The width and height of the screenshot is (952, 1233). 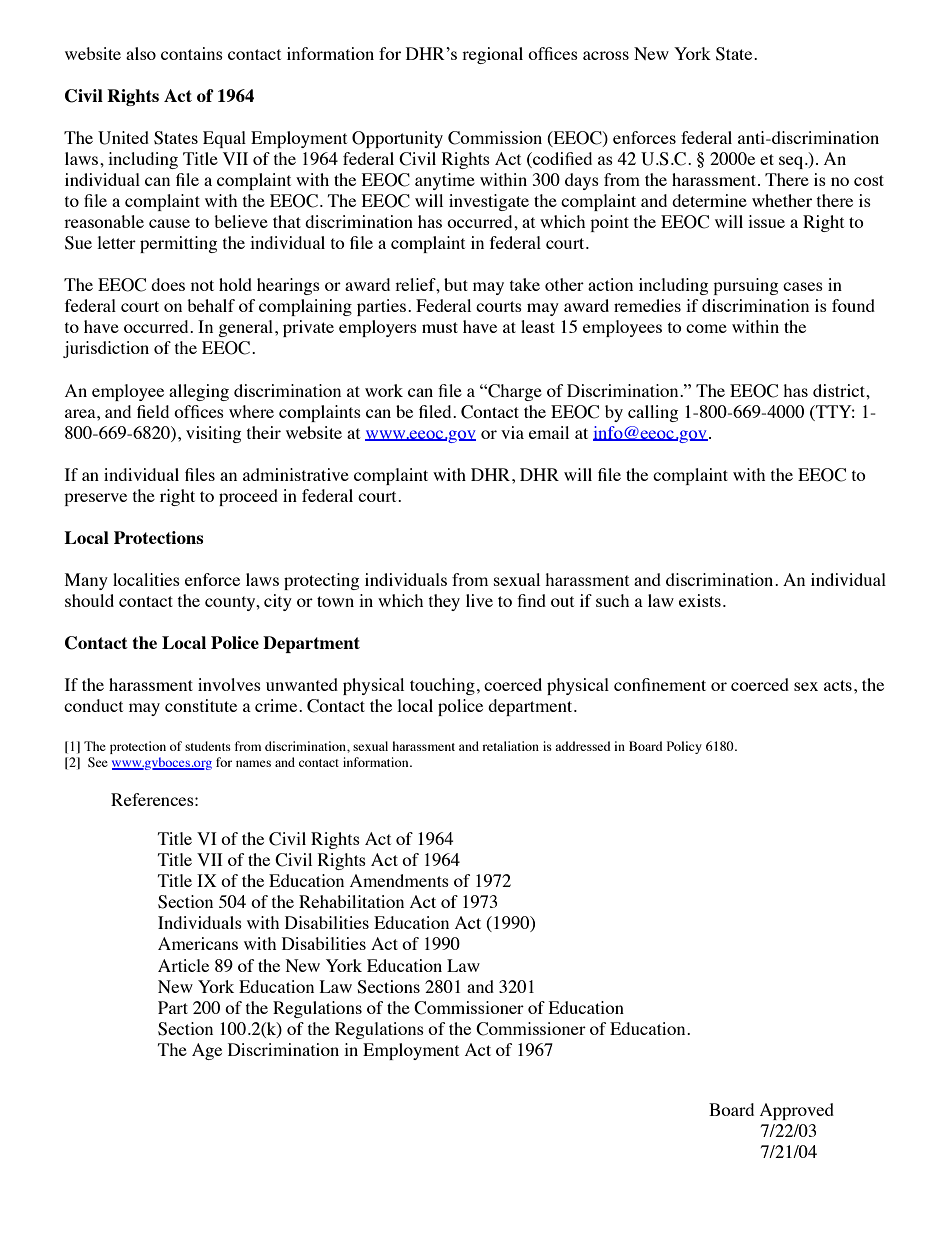 What do you see at coordinates (86, 581) in the screenshot?
I see `Many` at bounding box center [86, 581].
